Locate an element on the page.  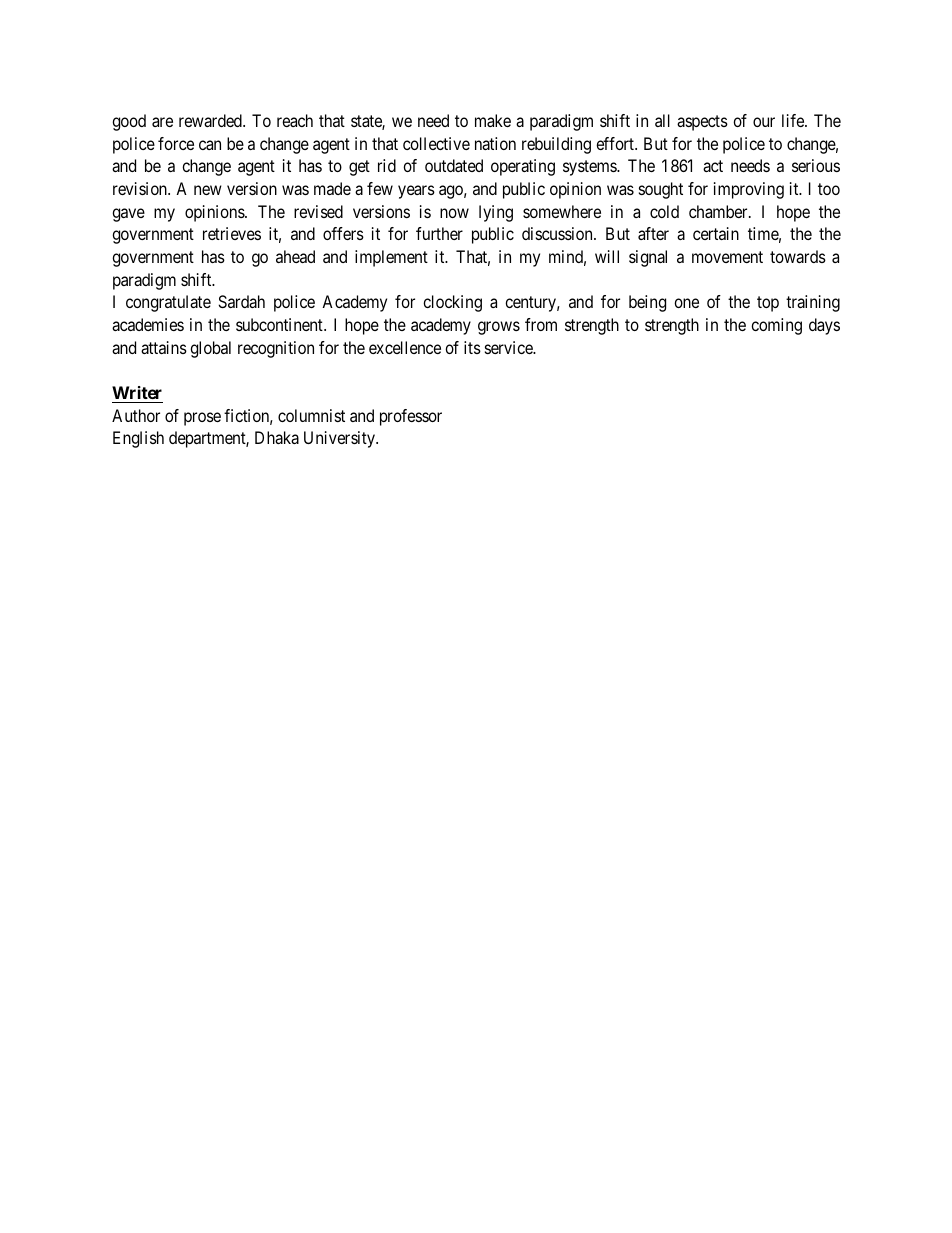
global is located at coordinates (210, 349).
